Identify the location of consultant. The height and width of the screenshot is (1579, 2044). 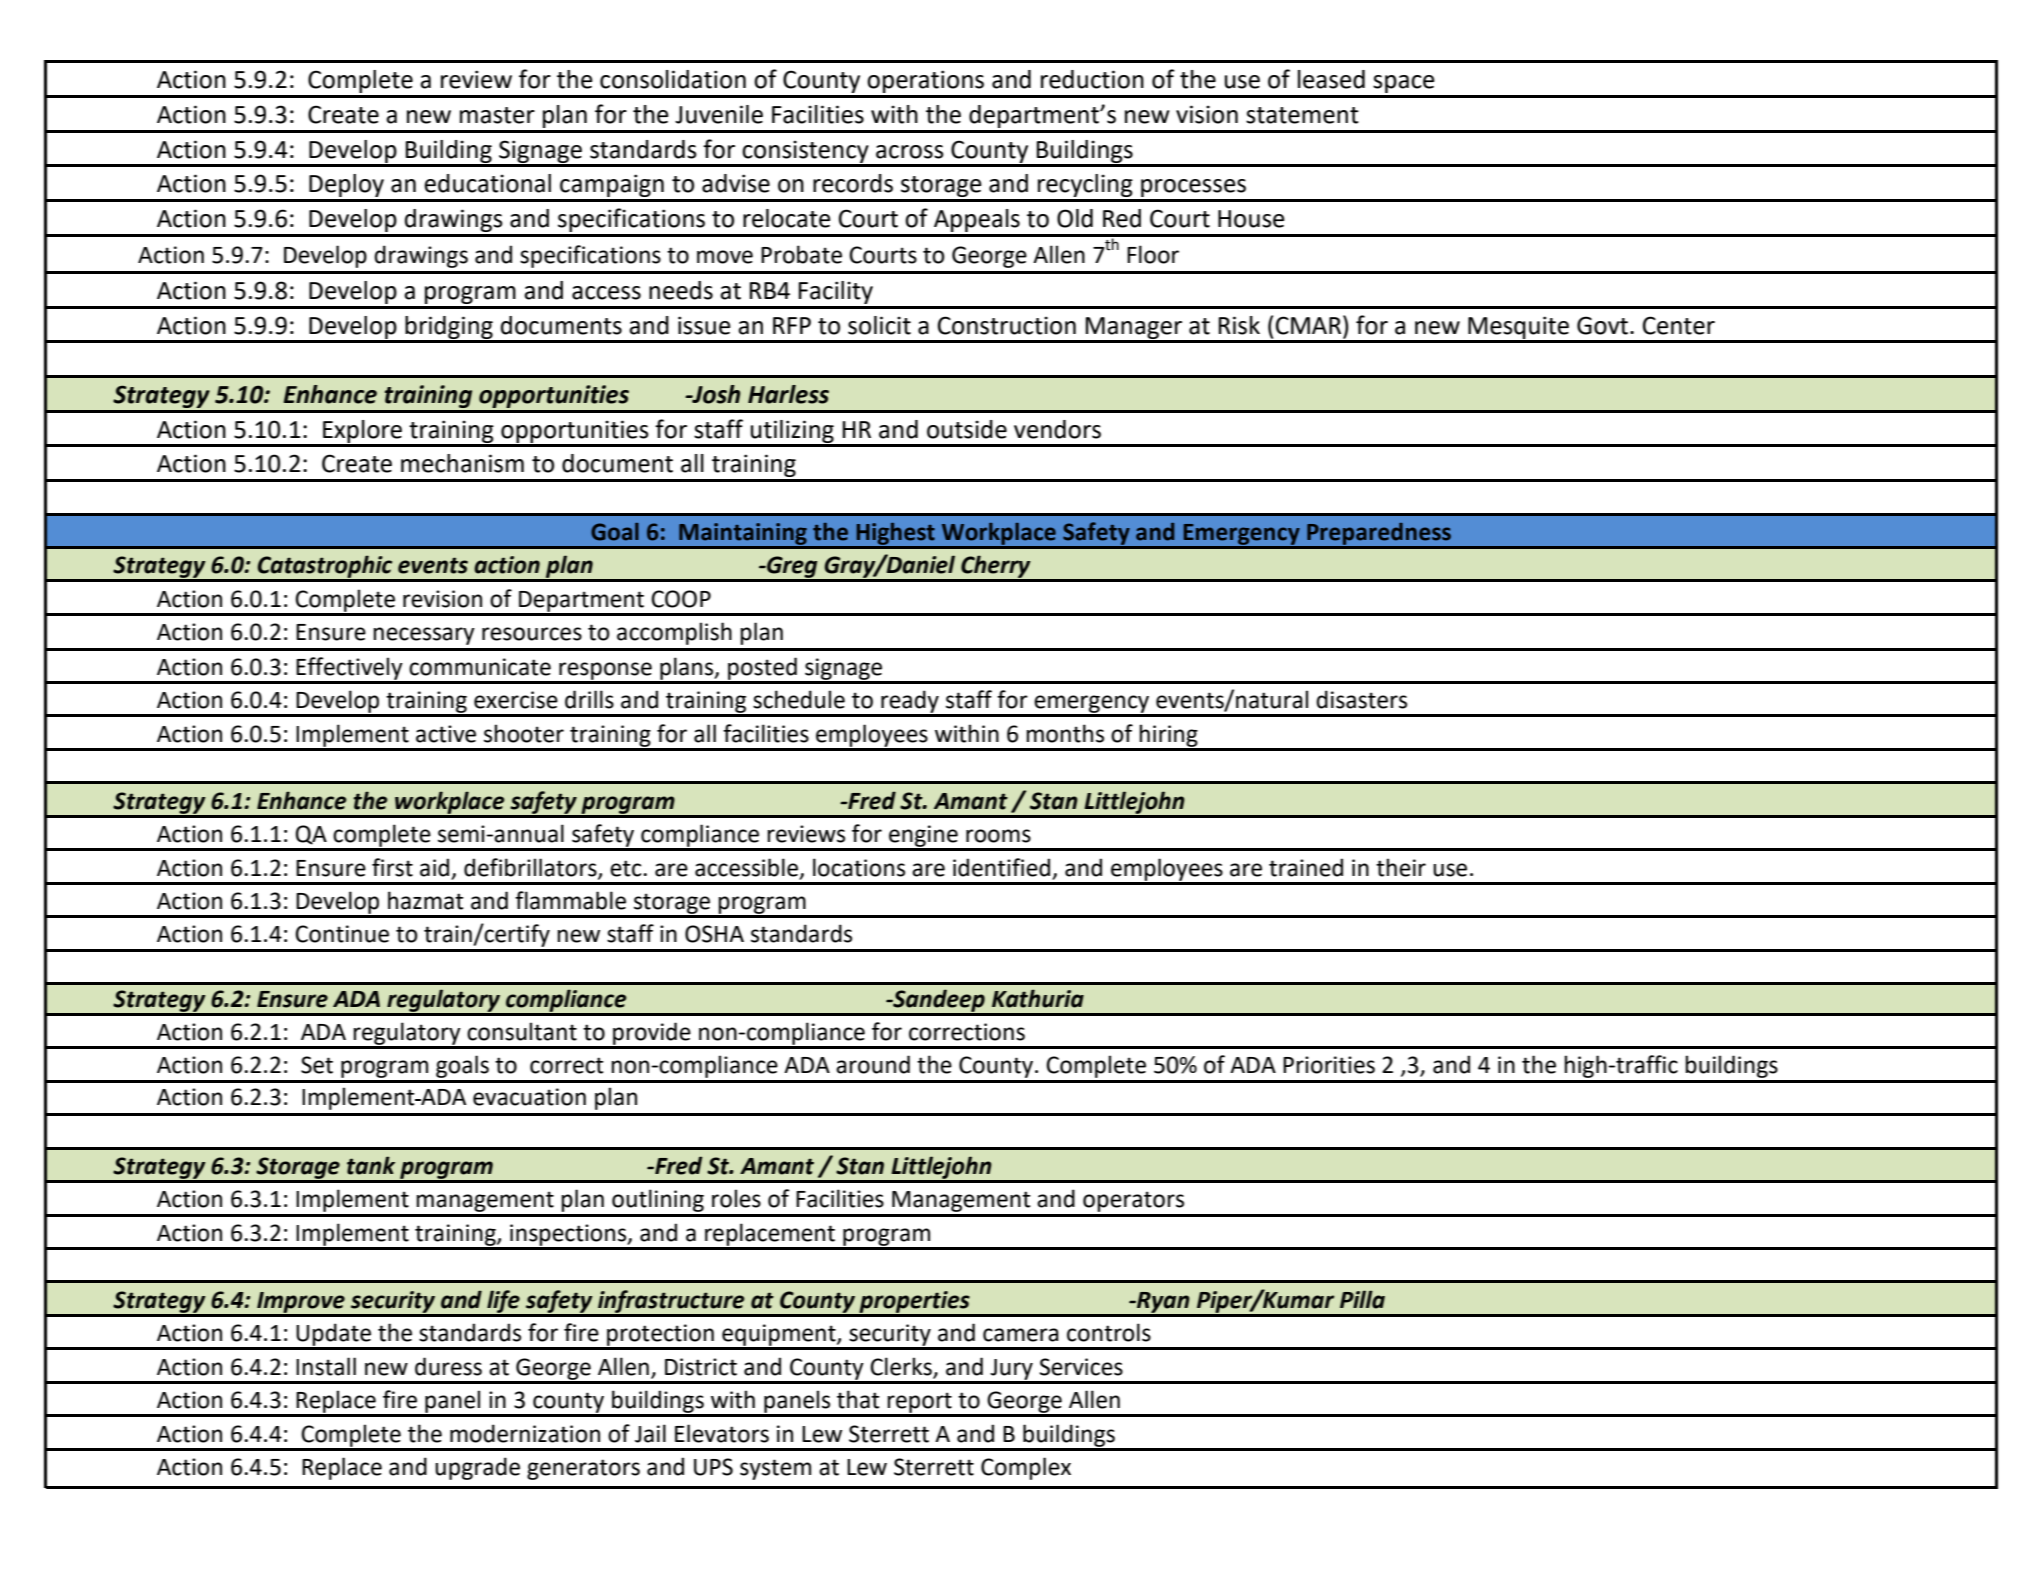
(522, 1031).
